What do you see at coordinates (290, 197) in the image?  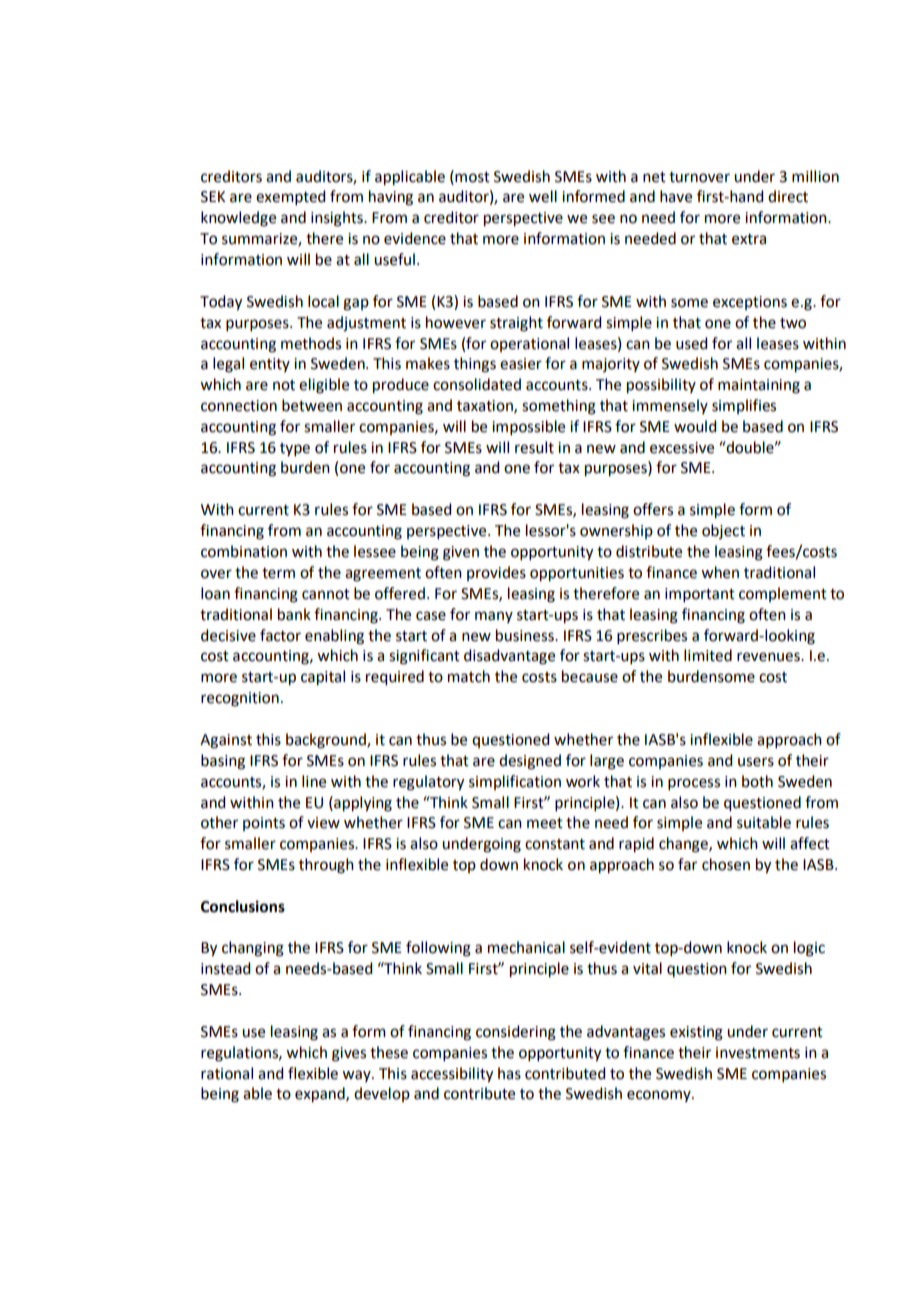 I see `exempted` at bounding box center [290, 197].
